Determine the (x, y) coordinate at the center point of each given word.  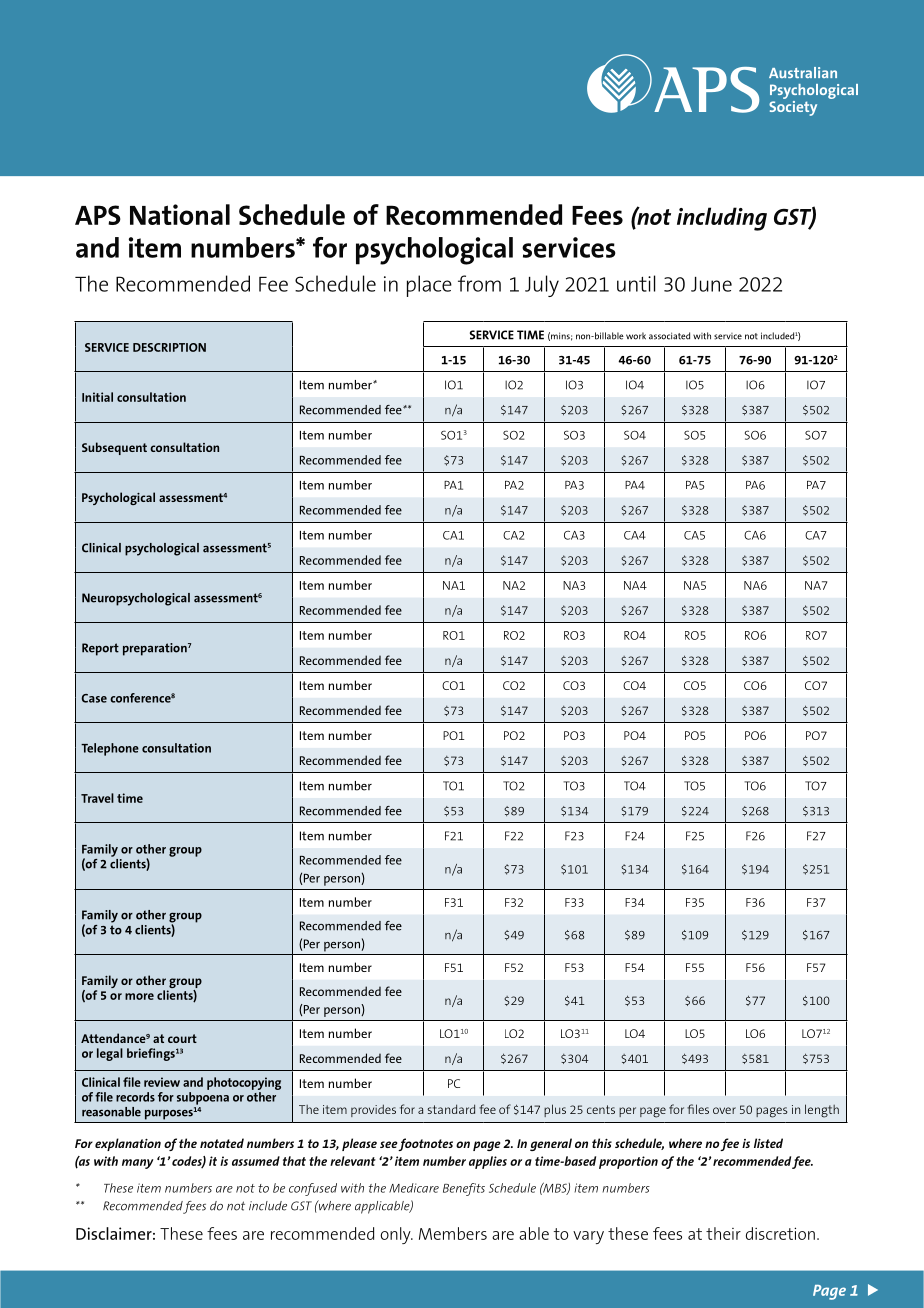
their (723, 1233)
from (479, 283)
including (722, 219)
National (180, 214)
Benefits (464, 1189)
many (137, 1164)
